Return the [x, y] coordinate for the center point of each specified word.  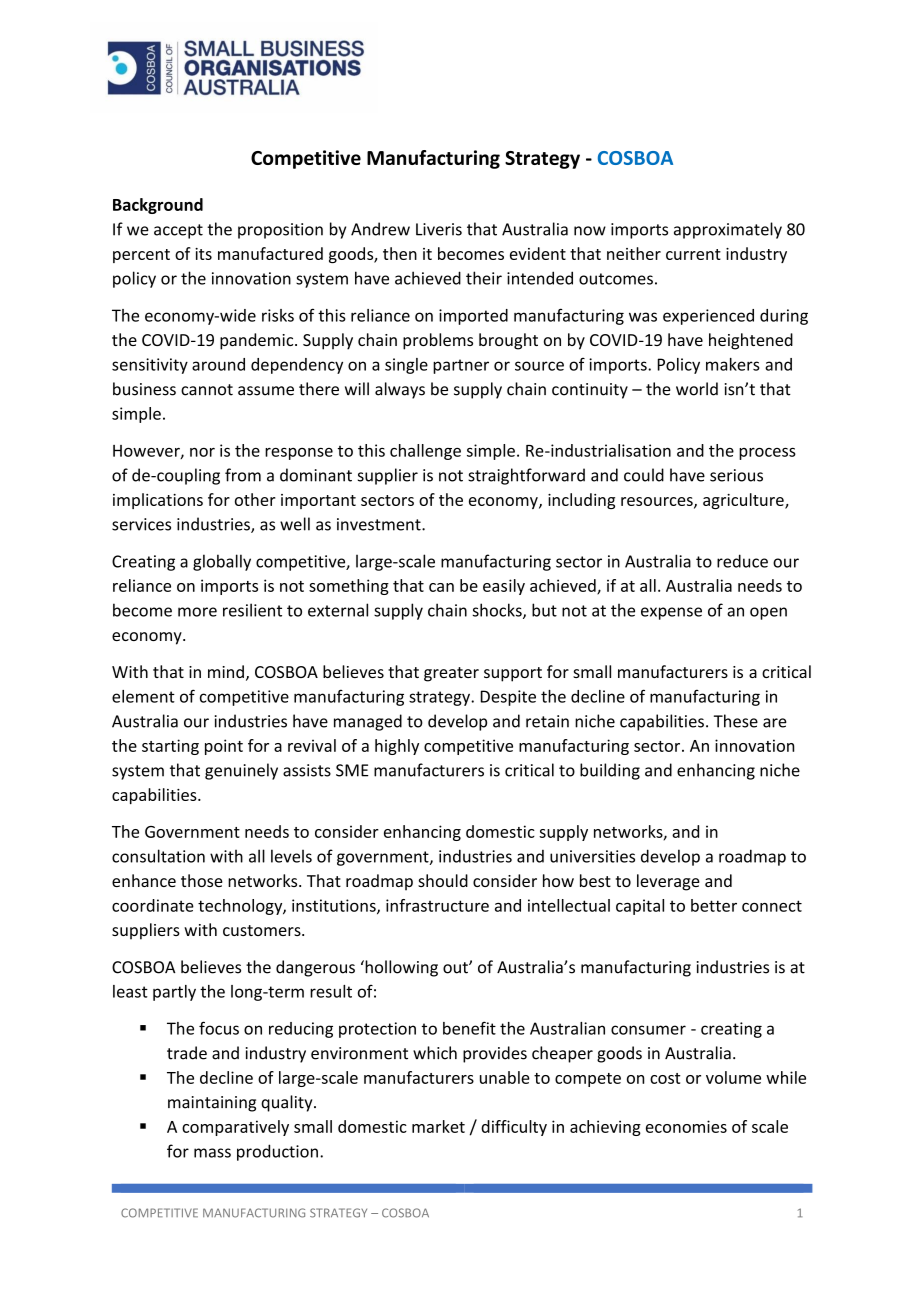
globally [222, 562]
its [203, 254]
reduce [742, 561]
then [400, 253]
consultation [158, 856]
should [443, 880]
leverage [668, 882]
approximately [728, 230]
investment [380, 524]
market [438, 1126]
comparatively [235, 1128]
